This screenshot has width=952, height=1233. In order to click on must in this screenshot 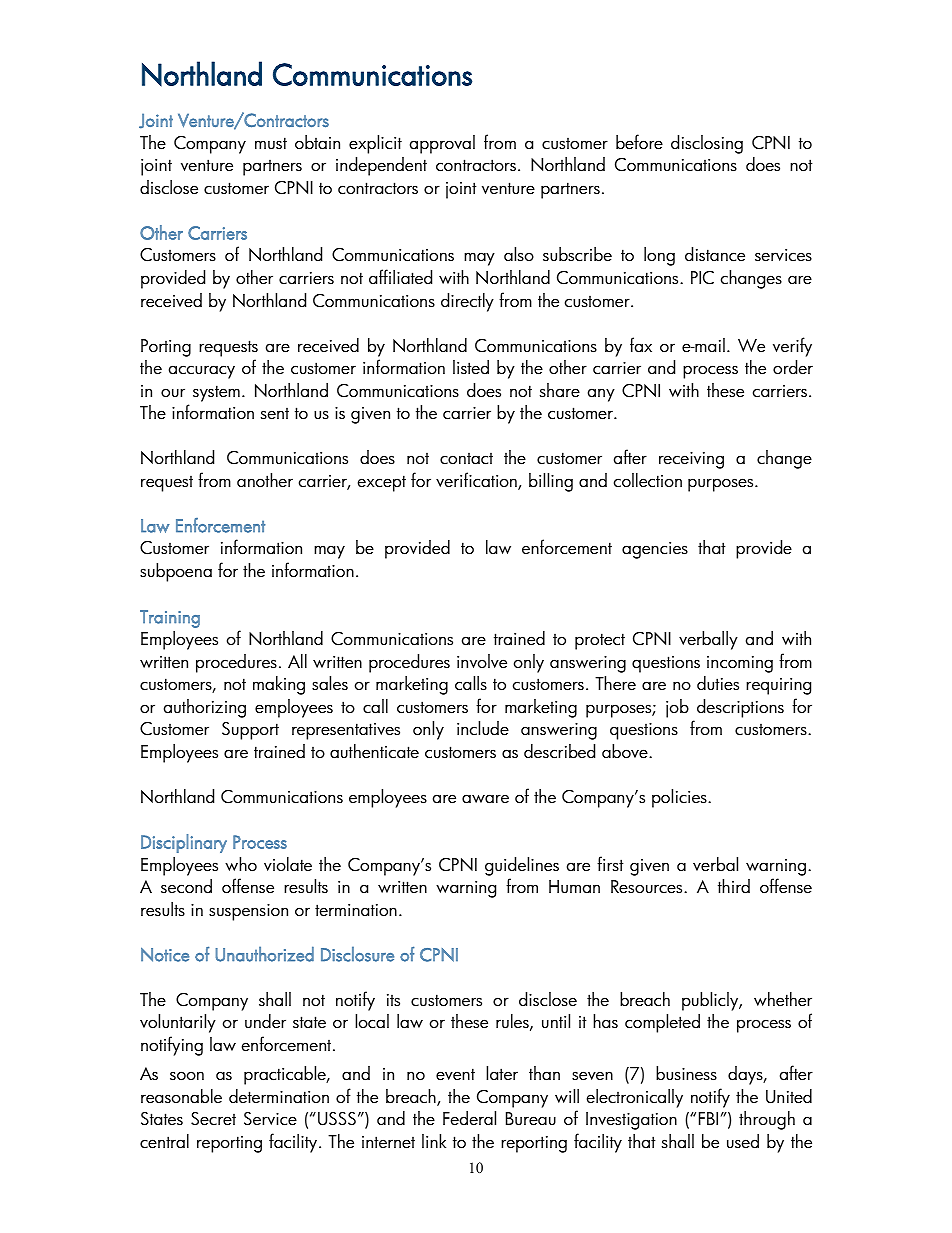, I will do `click(271, 143)`.
